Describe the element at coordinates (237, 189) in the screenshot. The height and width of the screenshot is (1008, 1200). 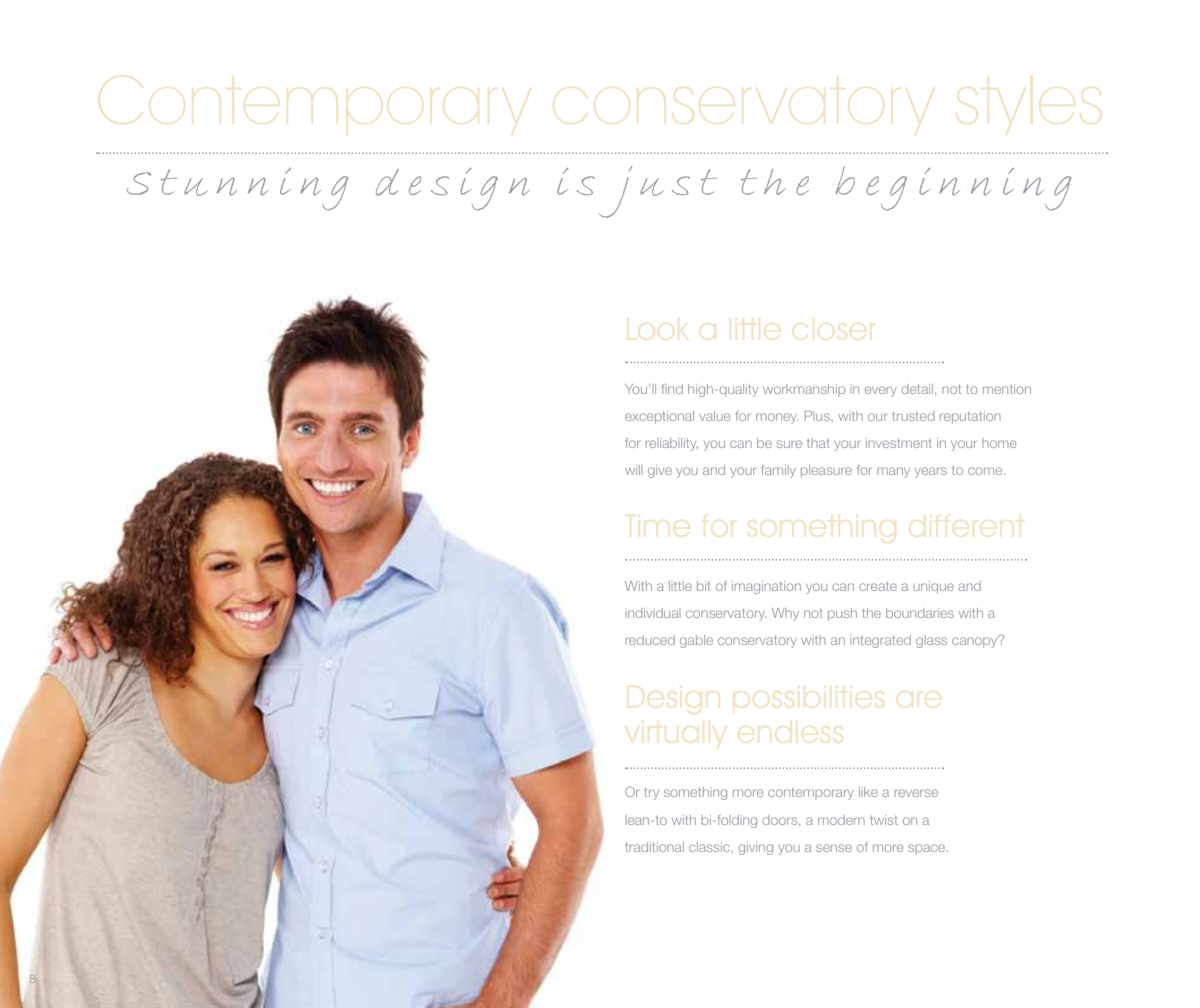
I see `Stunning` at that location.
